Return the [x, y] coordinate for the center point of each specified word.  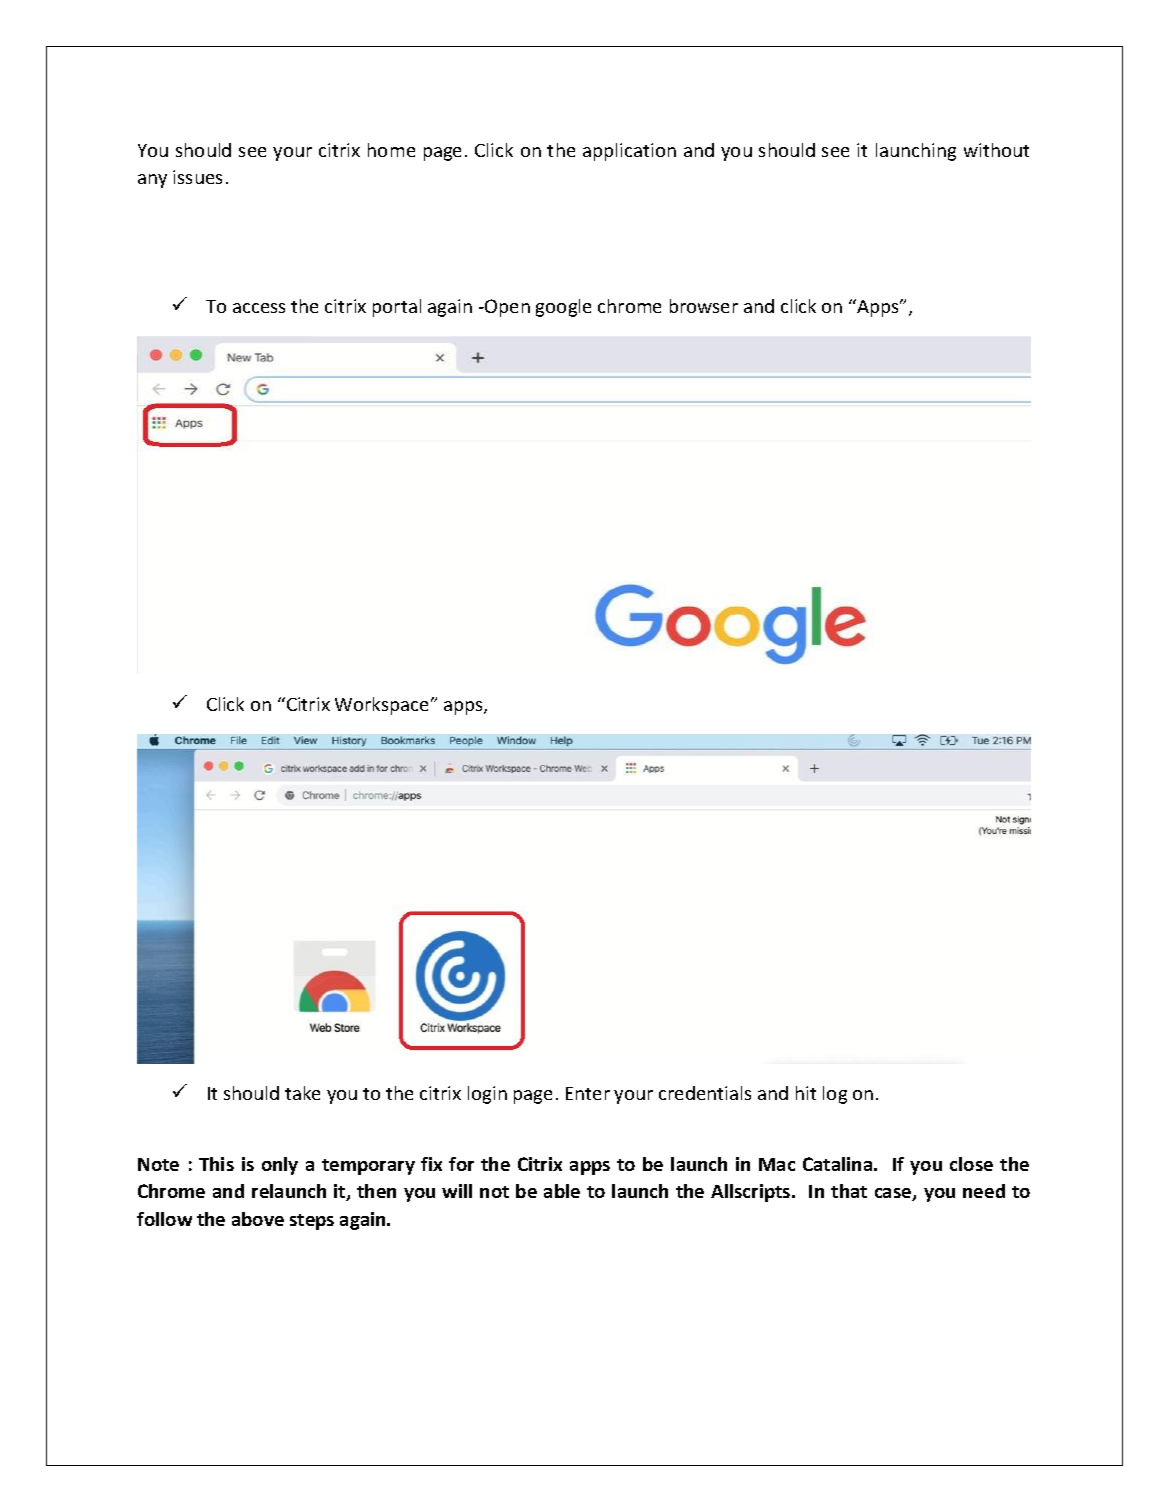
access [259, 308]
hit [806, 1093]
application [629, 152]
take [302, 1093]
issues [197, 177]
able [562, 1191]
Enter [588, 1093]
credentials [705, 1093]
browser [704, 306]
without [996, 150]
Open [506, 308]
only [280, 1166]
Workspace [383, 706]
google [563, 308]
